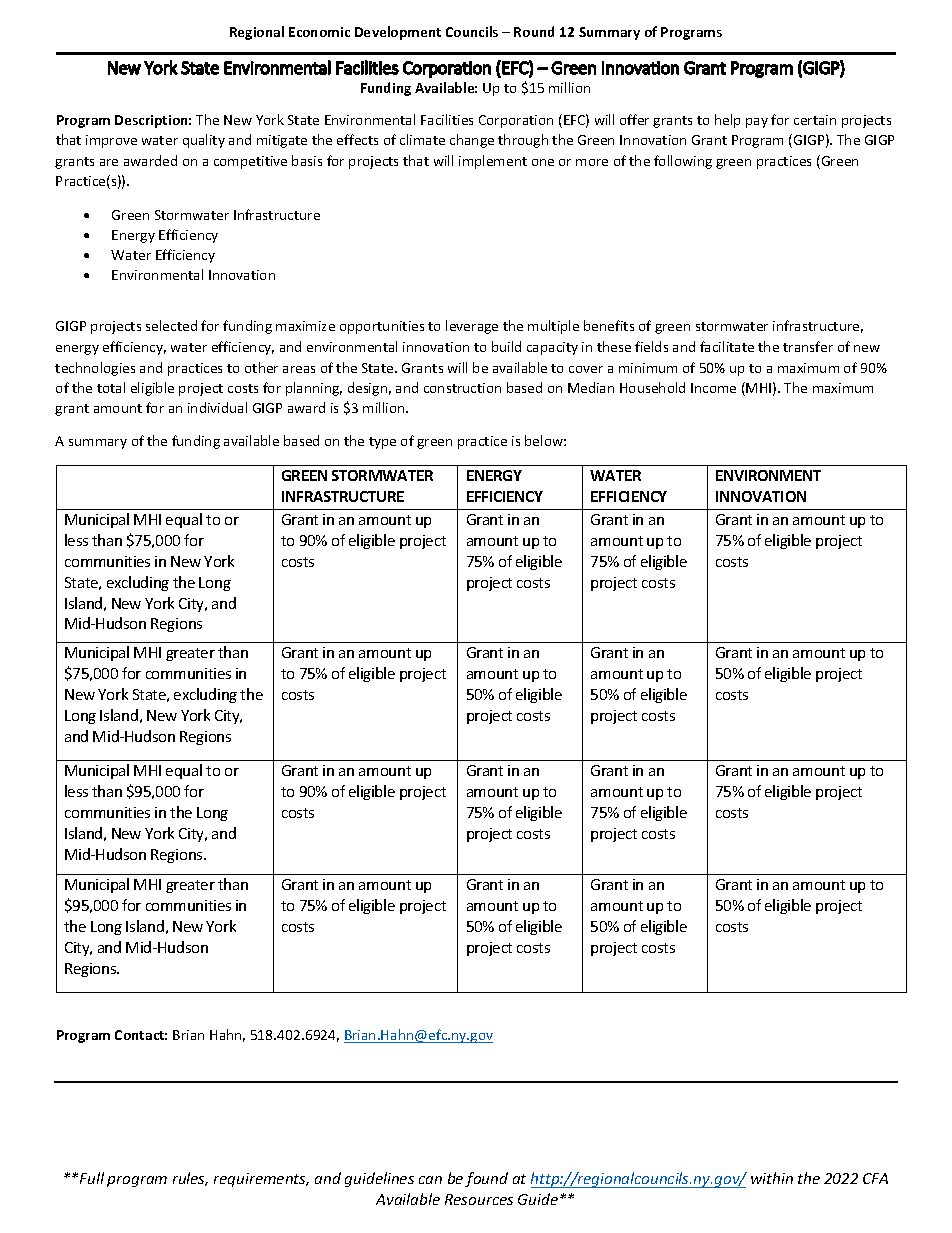 The image size is (952, 1233). What do you see at coordinates (217, 407) in the image?
I see `individual` at bounding box center [217, 407].
